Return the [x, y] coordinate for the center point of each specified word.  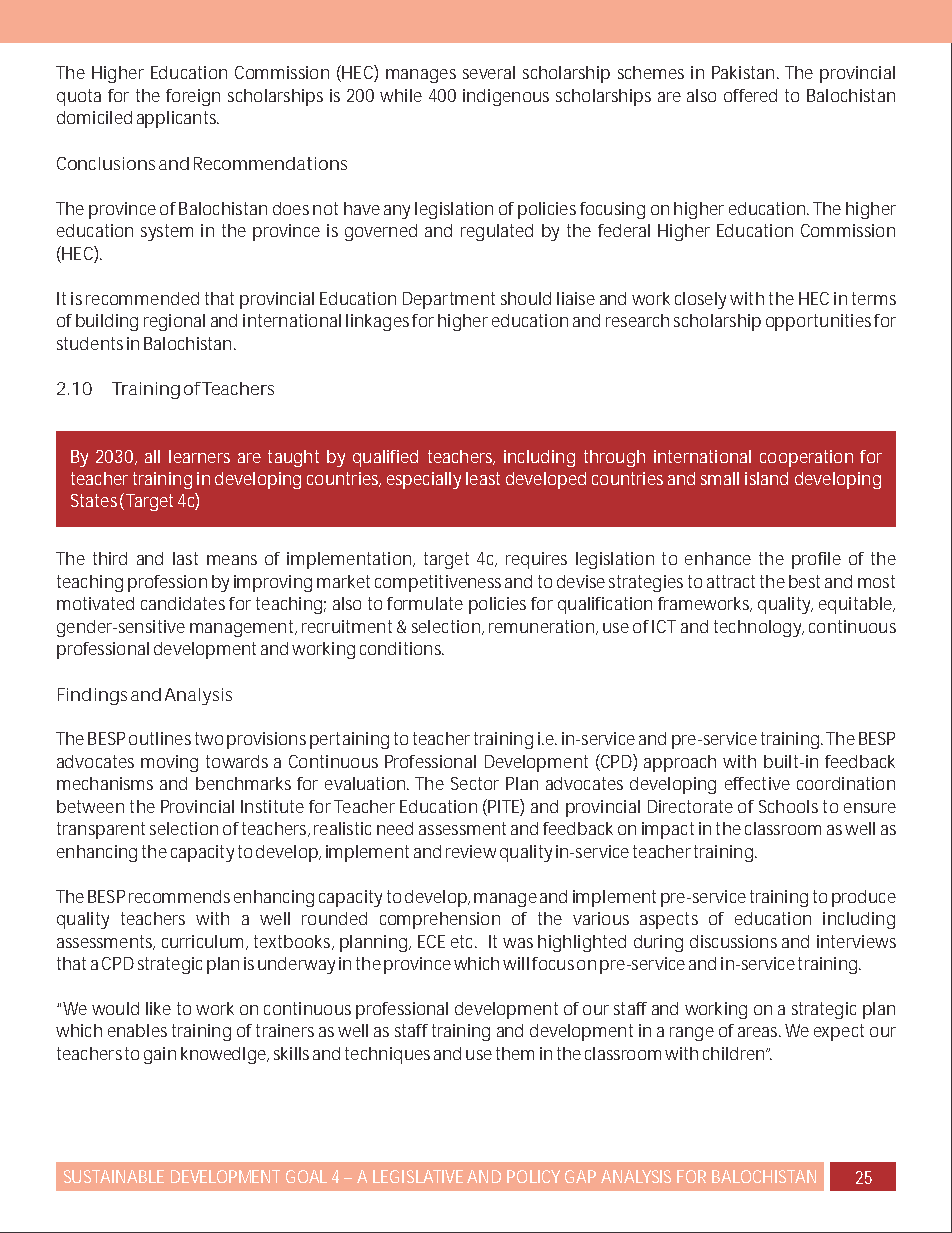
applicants [178, 119]
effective [757, 783]
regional [174, 322]
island [766, 478]
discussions [733, 941]
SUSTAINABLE [114, 1176]
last [185, 558]
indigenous [506, 97]
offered [750, 95]
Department [449, 300]
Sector [475, 783]
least [483, 478]
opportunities [818, 322]
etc [464, 941]
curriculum [202, 941]
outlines [160, 738]
